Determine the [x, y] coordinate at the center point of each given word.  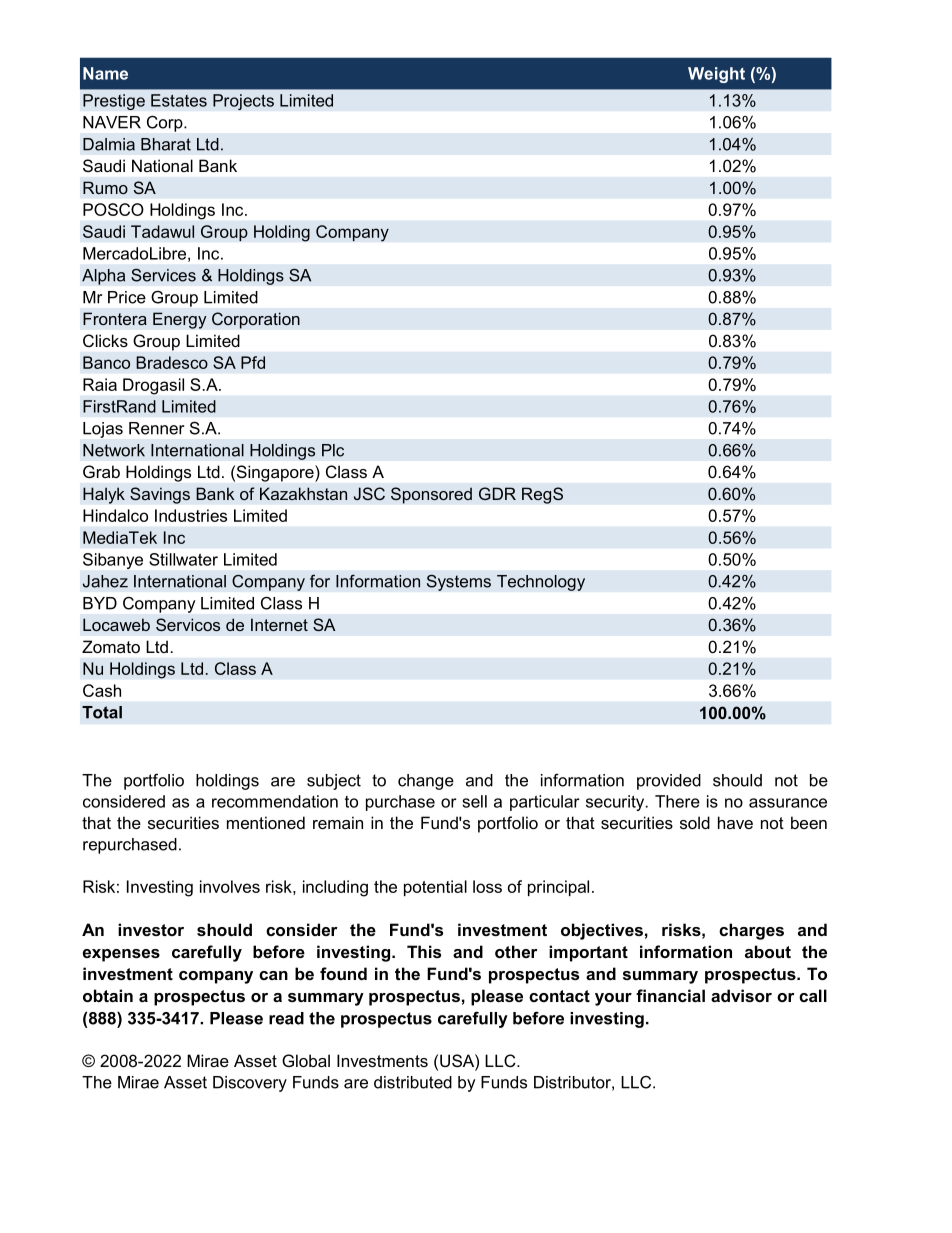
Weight [716, 75]
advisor [741, 995]
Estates [179, 100]
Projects [243, 102]
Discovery [250, 1084]
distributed [413, 1082]
